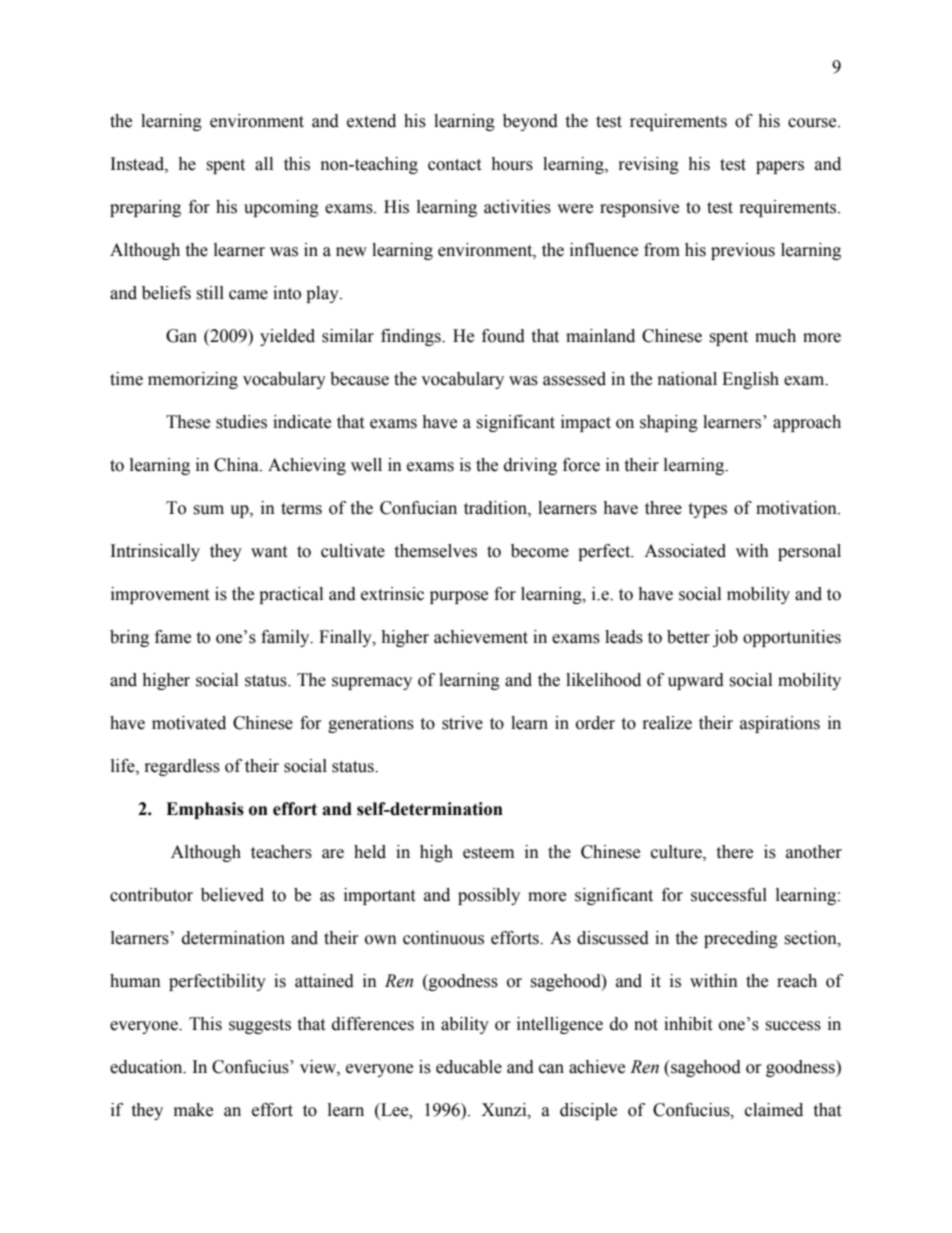 This screenshot has width=952, height=1233. Describe the element at coordinates (182, 767) in the screenshot. I see `regardless` at that location.
